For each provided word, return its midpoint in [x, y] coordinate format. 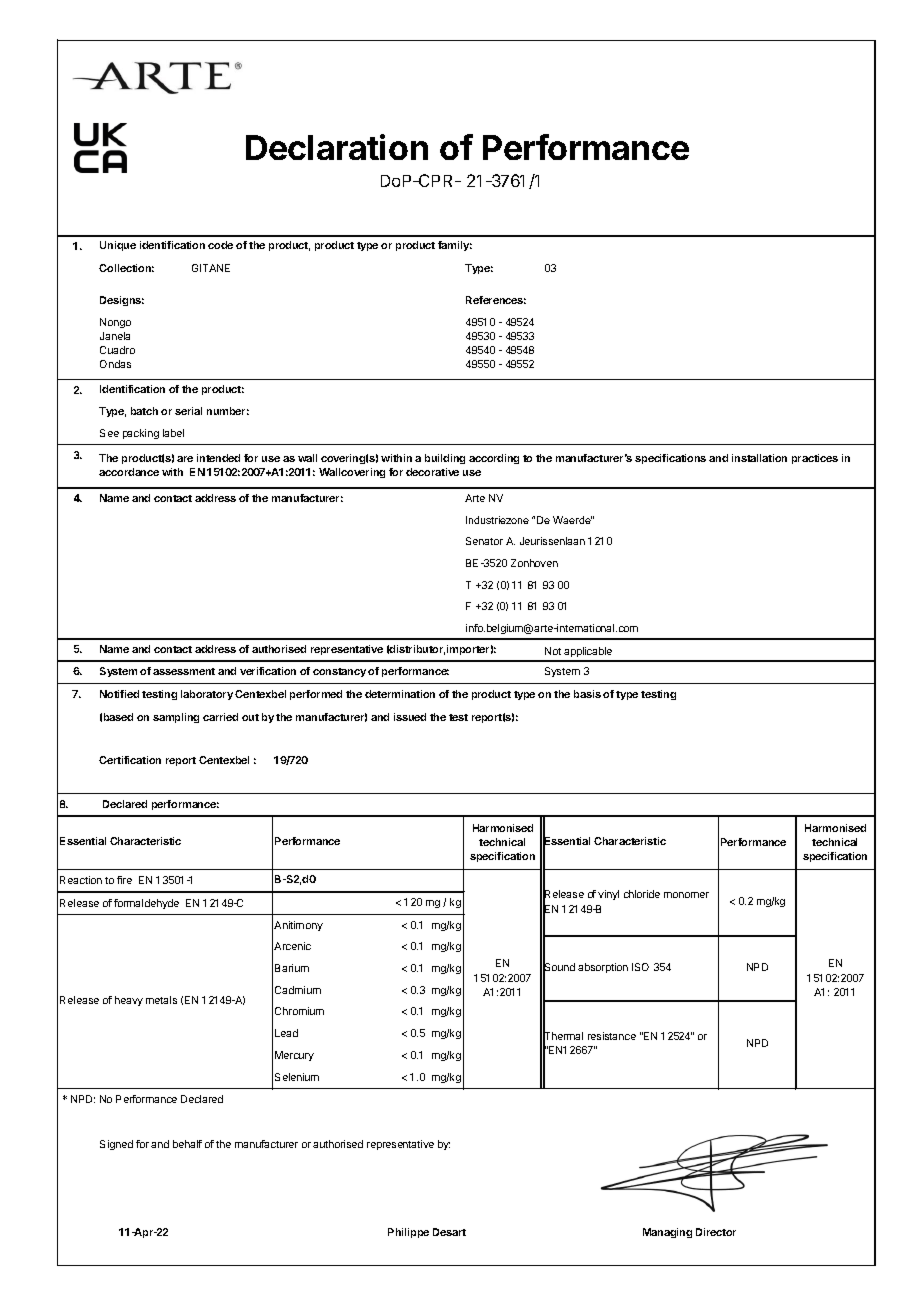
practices [815, 459]
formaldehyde [146, 904]
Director [716, 1232]
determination [400, 694]
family [455, 246]
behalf [187, 1144]
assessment [184, 671]
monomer [686, 895]
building [445, 459]
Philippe [408, 1233]
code [220, 245]
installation [759, 458]
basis [587, 694]
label [173, 433]
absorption [603, 968]
